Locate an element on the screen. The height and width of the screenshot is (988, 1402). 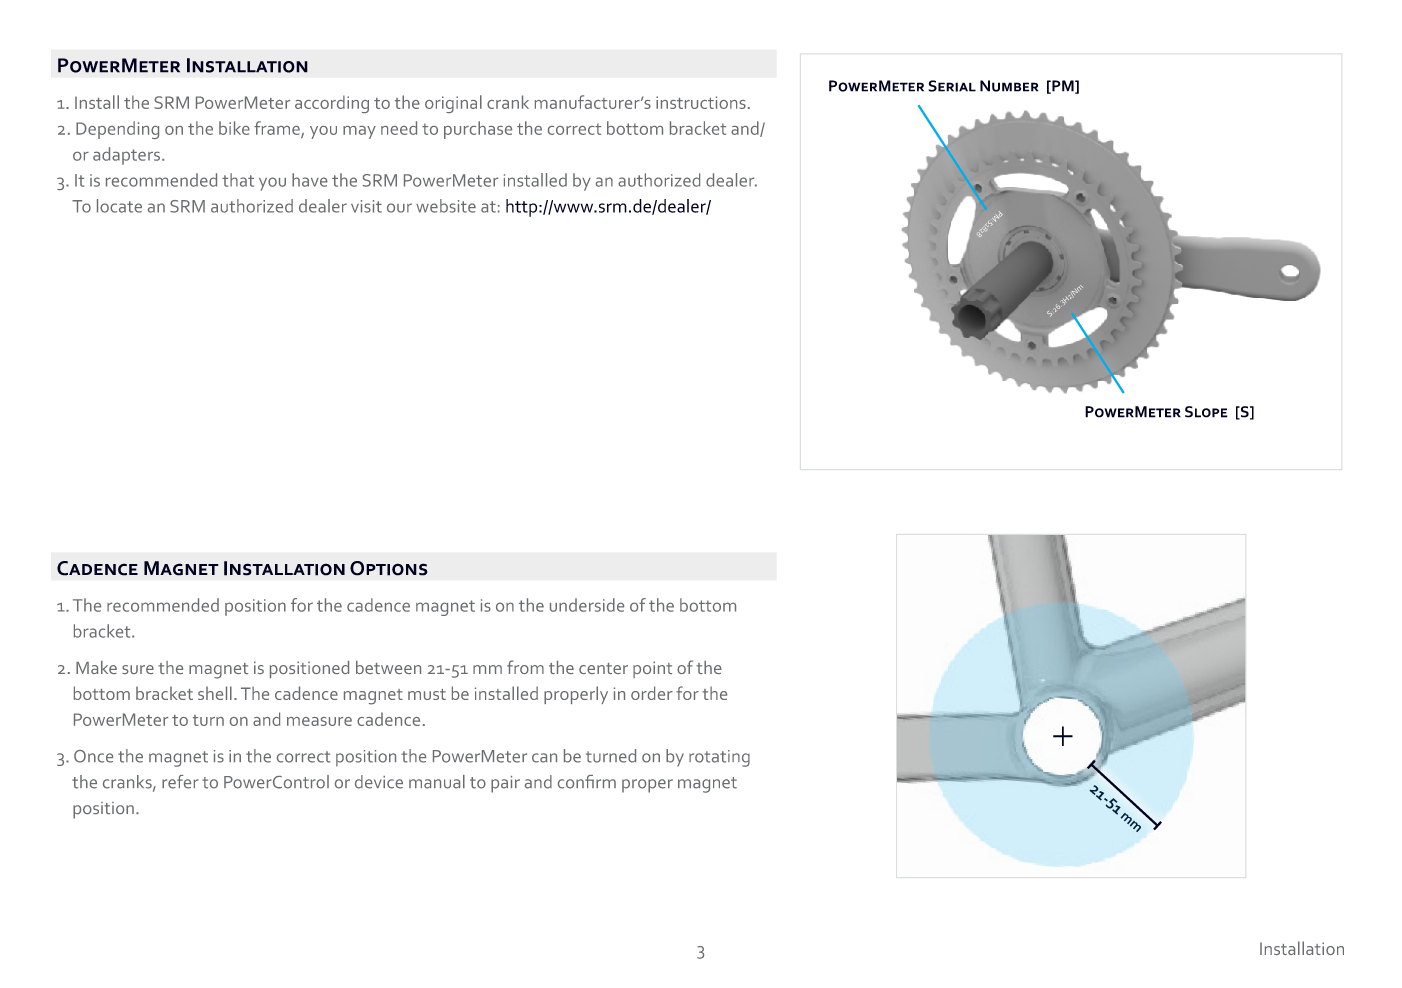
order is located at coordinates (652, 693).
